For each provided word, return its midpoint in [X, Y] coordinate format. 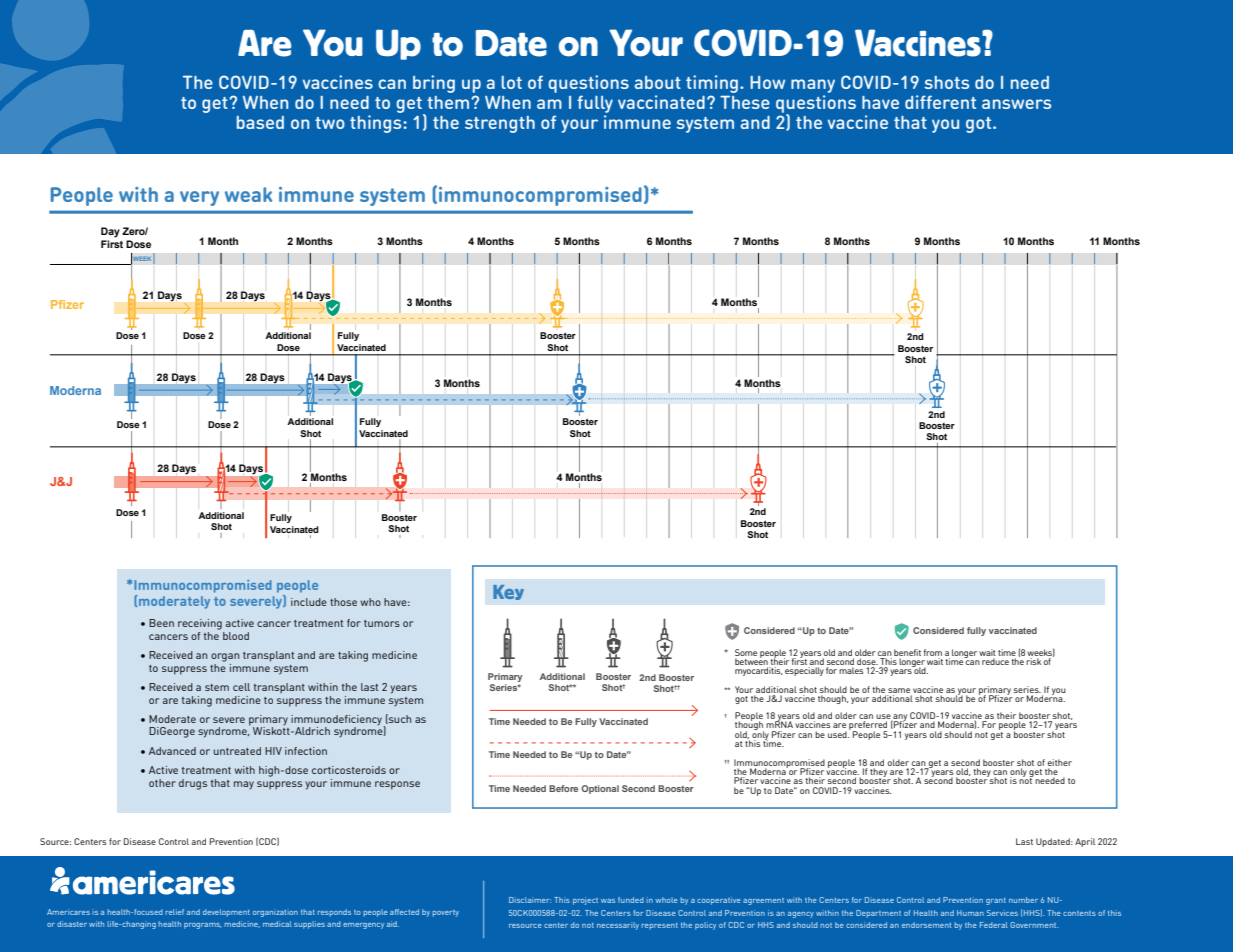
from [933, 652]
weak [248, 194]
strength [500, 124]
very [199, 198]
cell [241, 687]
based [260, 122]
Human [970, 913]
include [309, 602]
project [585, 901]
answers [1016, 104]
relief [175, 912]
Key [508, 592]
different [940, 102]
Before [563, 788]
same [899, 690]
